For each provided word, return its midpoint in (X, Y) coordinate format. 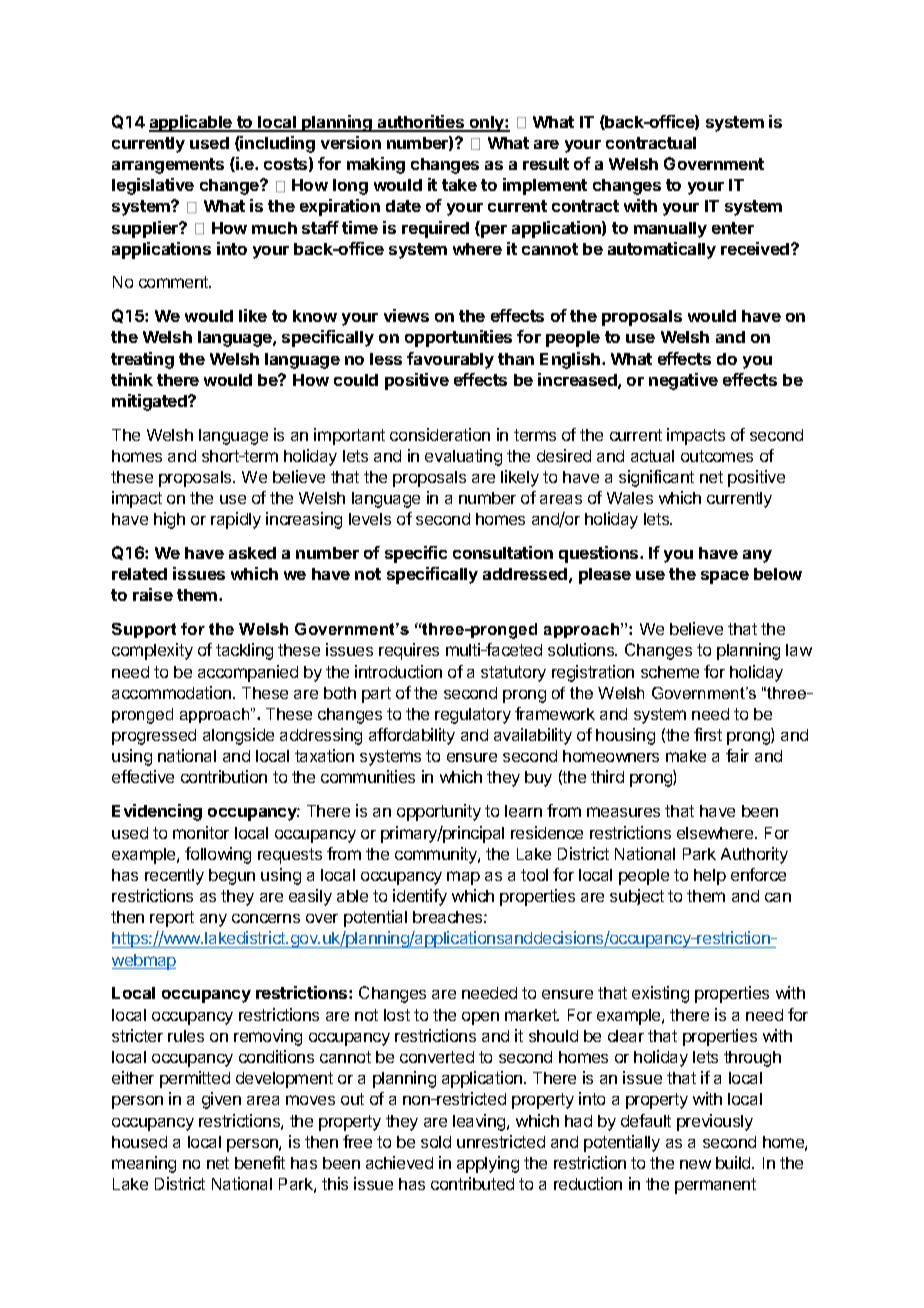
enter (733, 228)
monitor (201, 832)
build (734, 1162)
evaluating (463, 457)
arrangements (168, 166)
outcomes (717, 456)
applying (488, 1164)
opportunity (439, 812)
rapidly (236, 520)
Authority (754, 855)
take (459, 185)
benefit (260, 1162)
